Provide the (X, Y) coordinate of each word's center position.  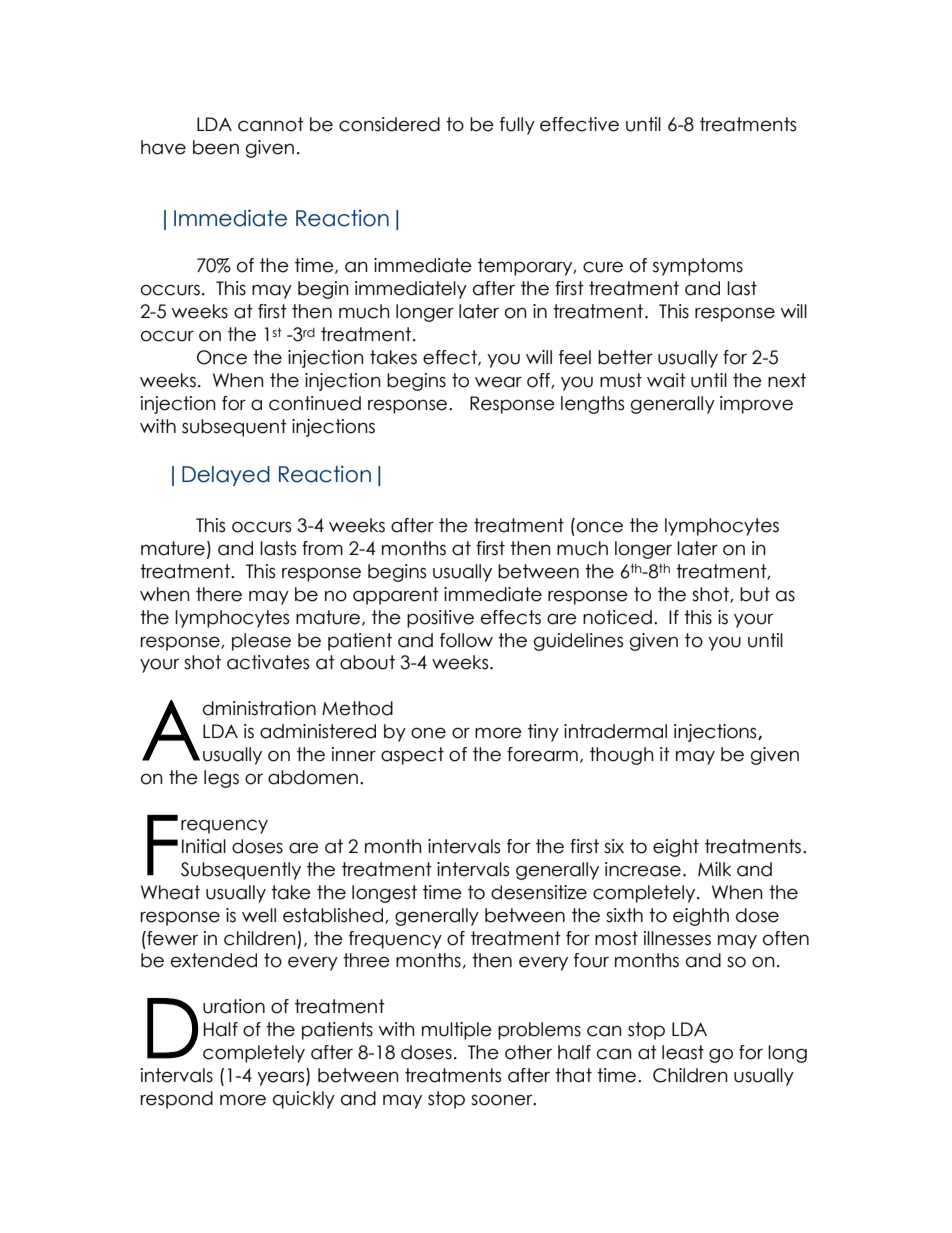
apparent (396, 596)
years (282, 1078)
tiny (543, 733)
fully (517, 126)
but (755, 594)
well (259, 915)
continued (315, 403)
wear (498, 382)
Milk (714, 869)
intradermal (615, 731)
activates (268, 662)
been (216, 147)
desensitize (539, 892)
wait (666, 380)
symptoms (698, 267)
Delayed (226, 476)
